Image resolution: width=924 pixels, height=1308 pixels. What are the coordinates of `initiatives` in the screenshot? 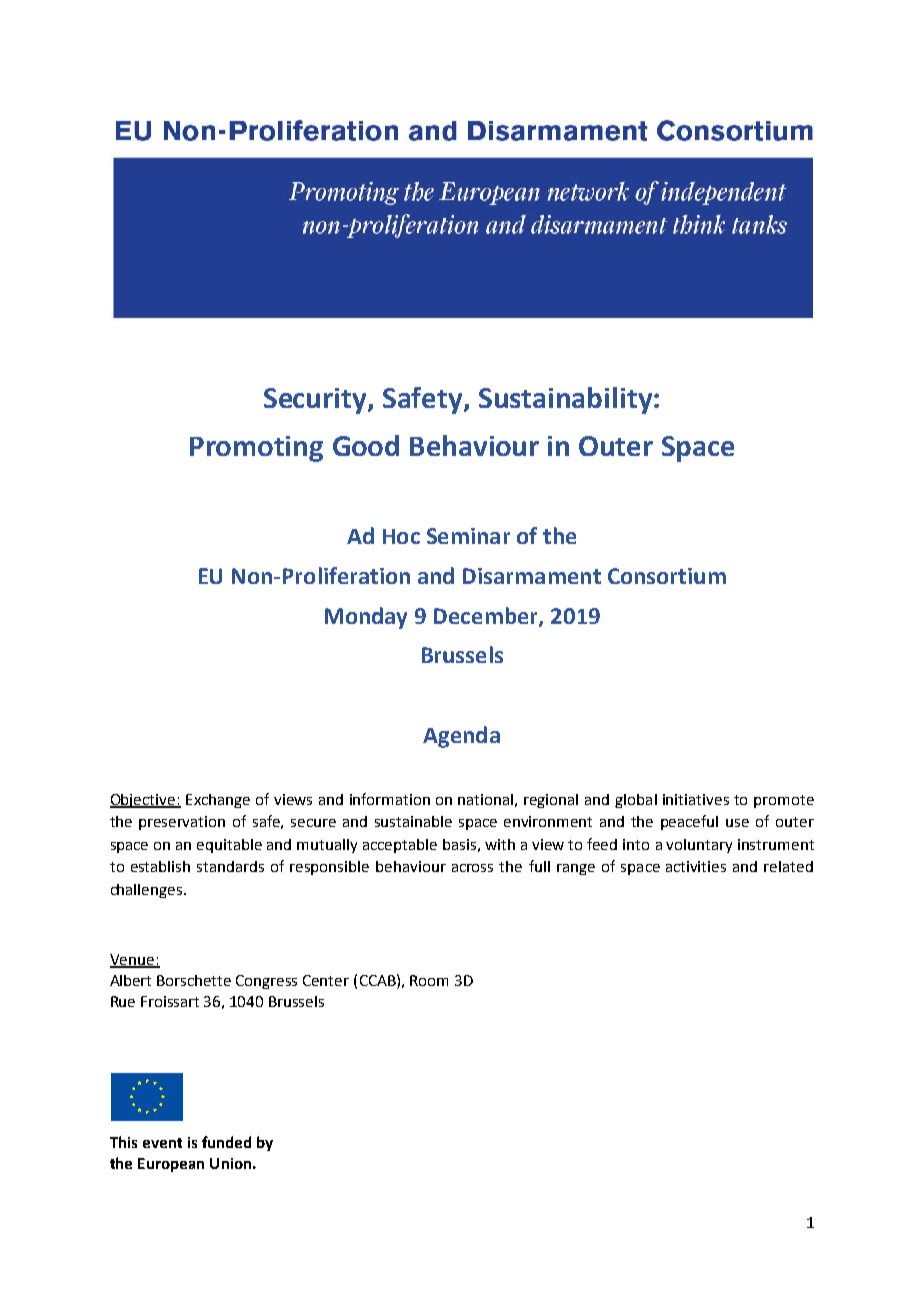 It's located at (696, 799).
